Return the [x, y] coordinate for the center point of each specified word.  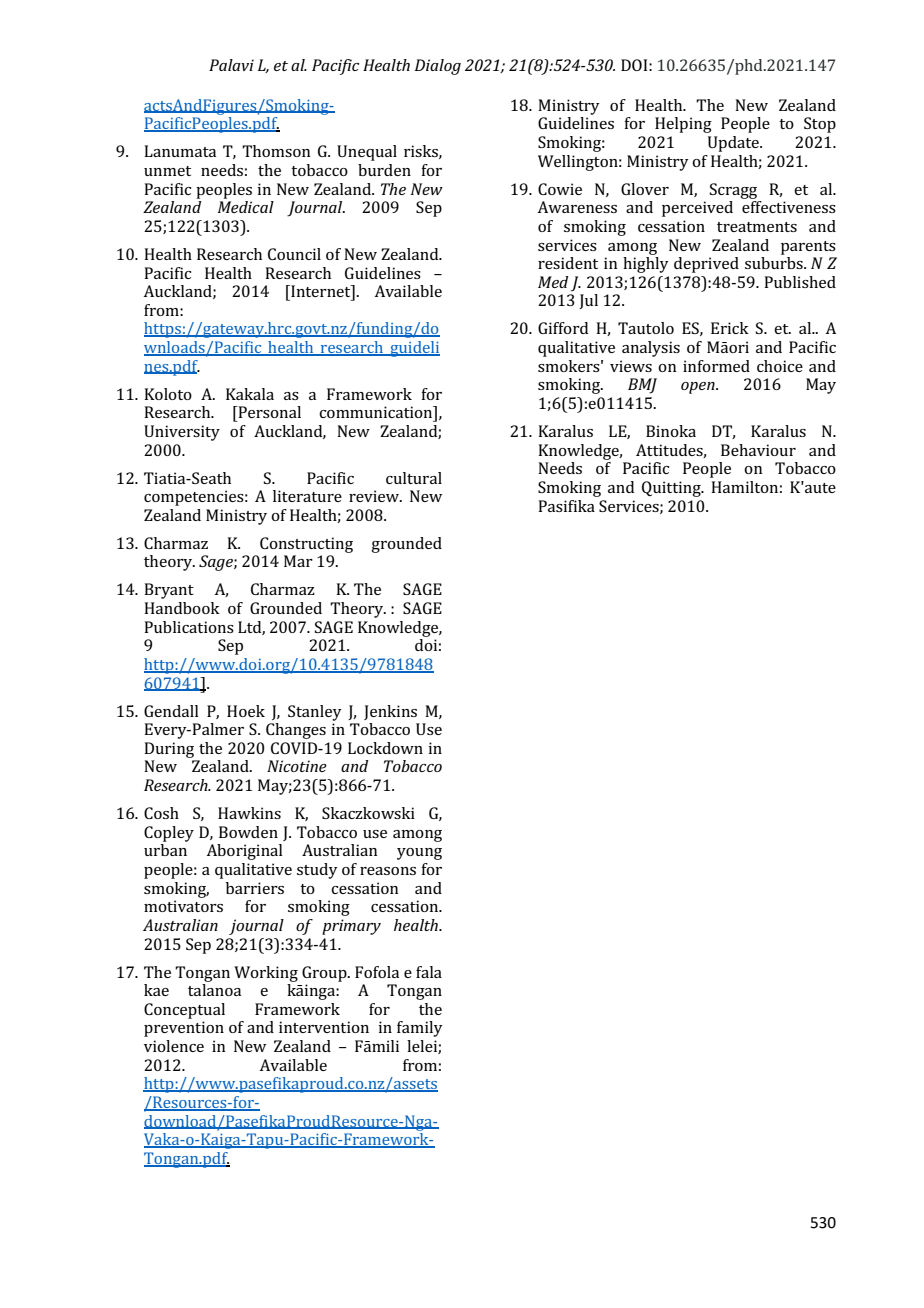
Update [734, 144]
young [419, 854]
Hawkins [249, 813]
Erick [730, 328]
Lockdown [385, 748]
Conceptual [184, 1011]
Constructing [306, 545]
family [420, 1029]
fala [429, 972]
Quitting [672, 489]
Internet [321, 292]
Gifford [563, 328]
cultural [414, 478]
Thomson [276, 151]
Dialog [438, 67]
